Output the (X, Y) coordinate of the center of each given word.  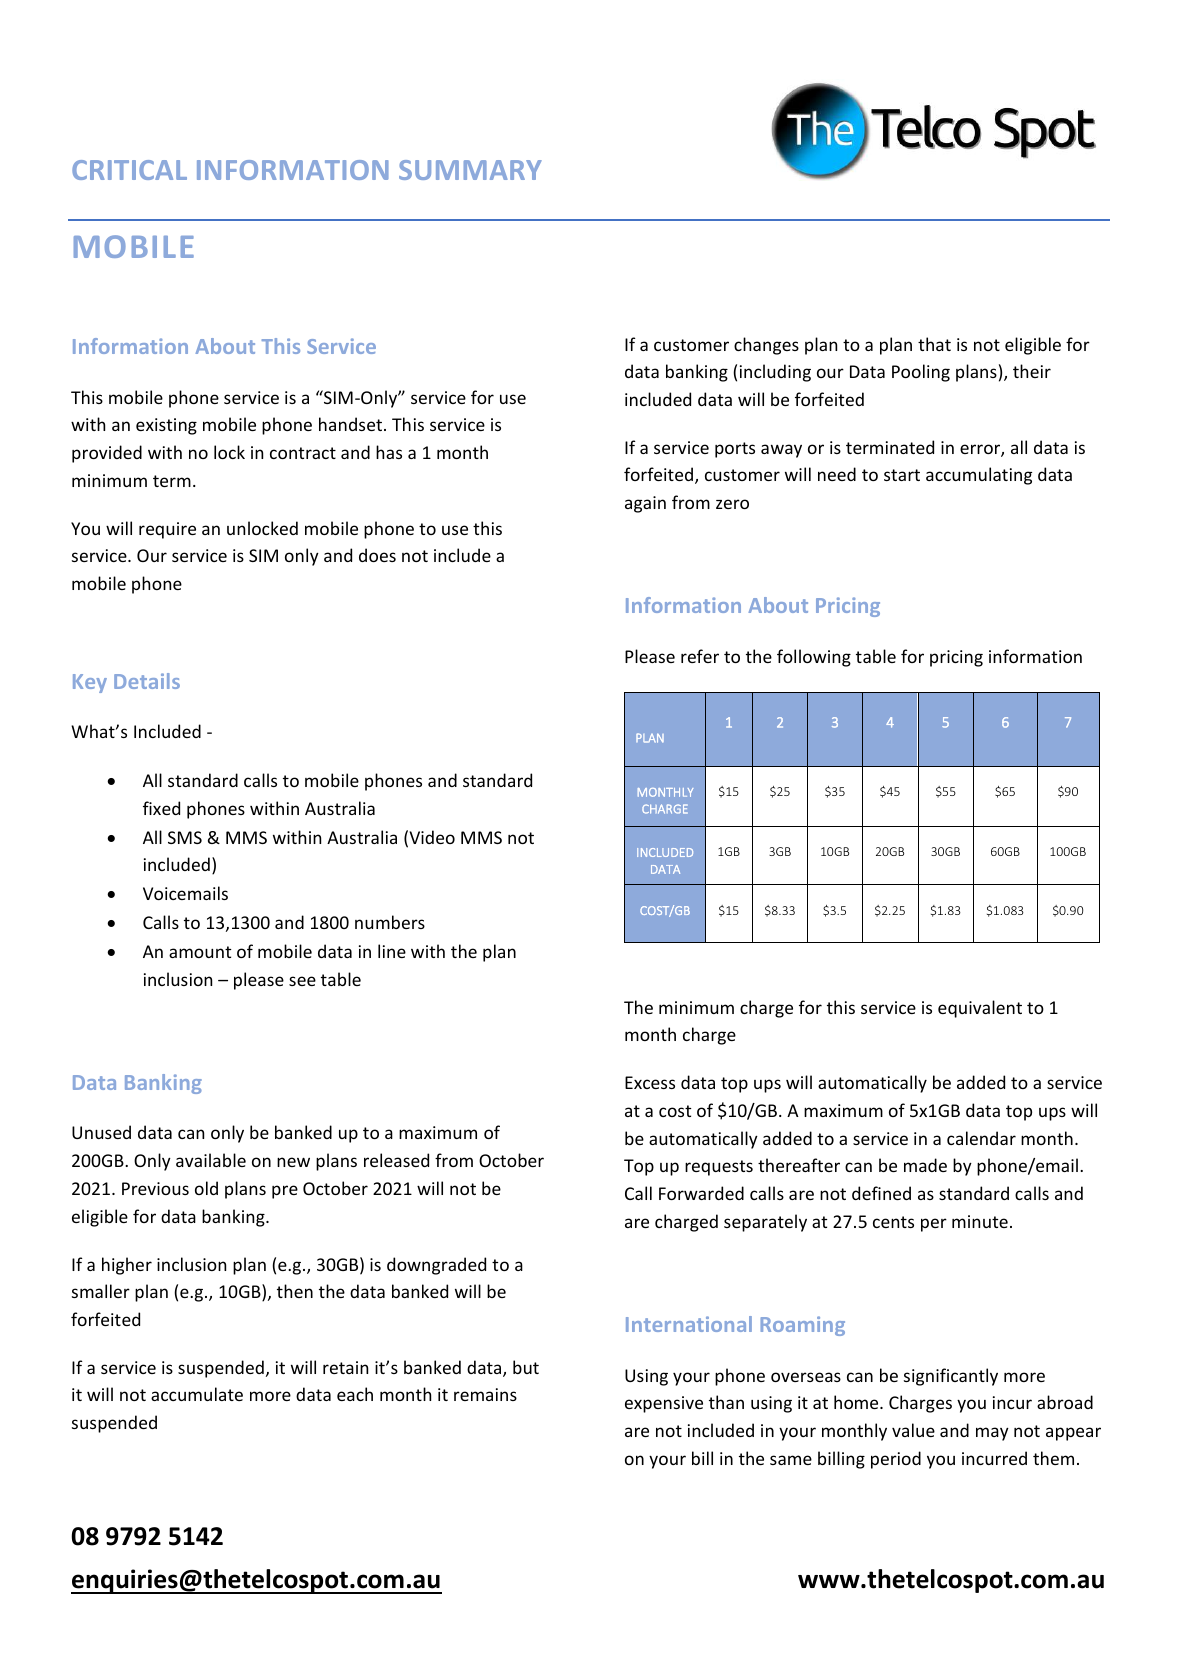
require (167, 530)
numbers (390, 922)
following (814, 658)
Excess (650, 1082)
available (211, 1160)
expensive (664, 1404)
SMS (185, 837)
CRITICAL (129, 170)
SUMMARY (470, 170)
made (925, 1165)
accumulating (979, 476)
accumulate (197, 1394)
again (645, 504)
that (934, 344)
